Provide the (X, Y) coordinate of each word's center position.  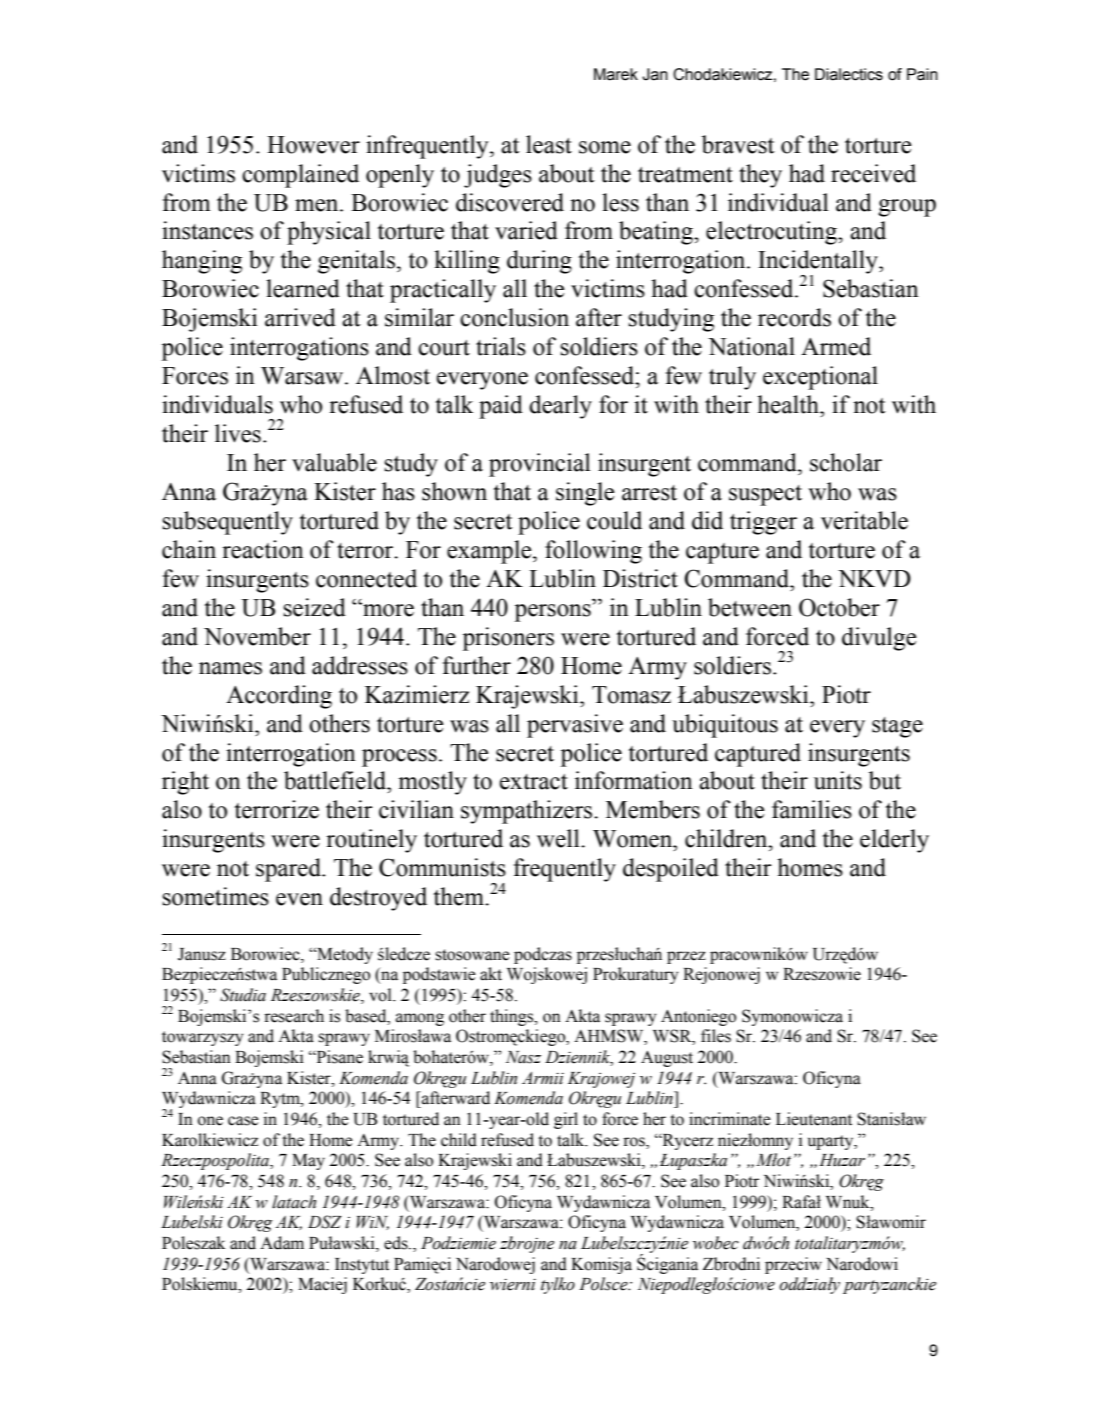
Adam (282, 1243)
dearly (560, 407)
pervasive (575, 726)
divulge (879, 639)
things (513, 1017)
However (313, 145)
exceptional (820, 378)
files (716, 1036)
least (549, 144)
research (294, 1016)
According (279, 697)
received (873, 173)
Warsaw (303, 376)
